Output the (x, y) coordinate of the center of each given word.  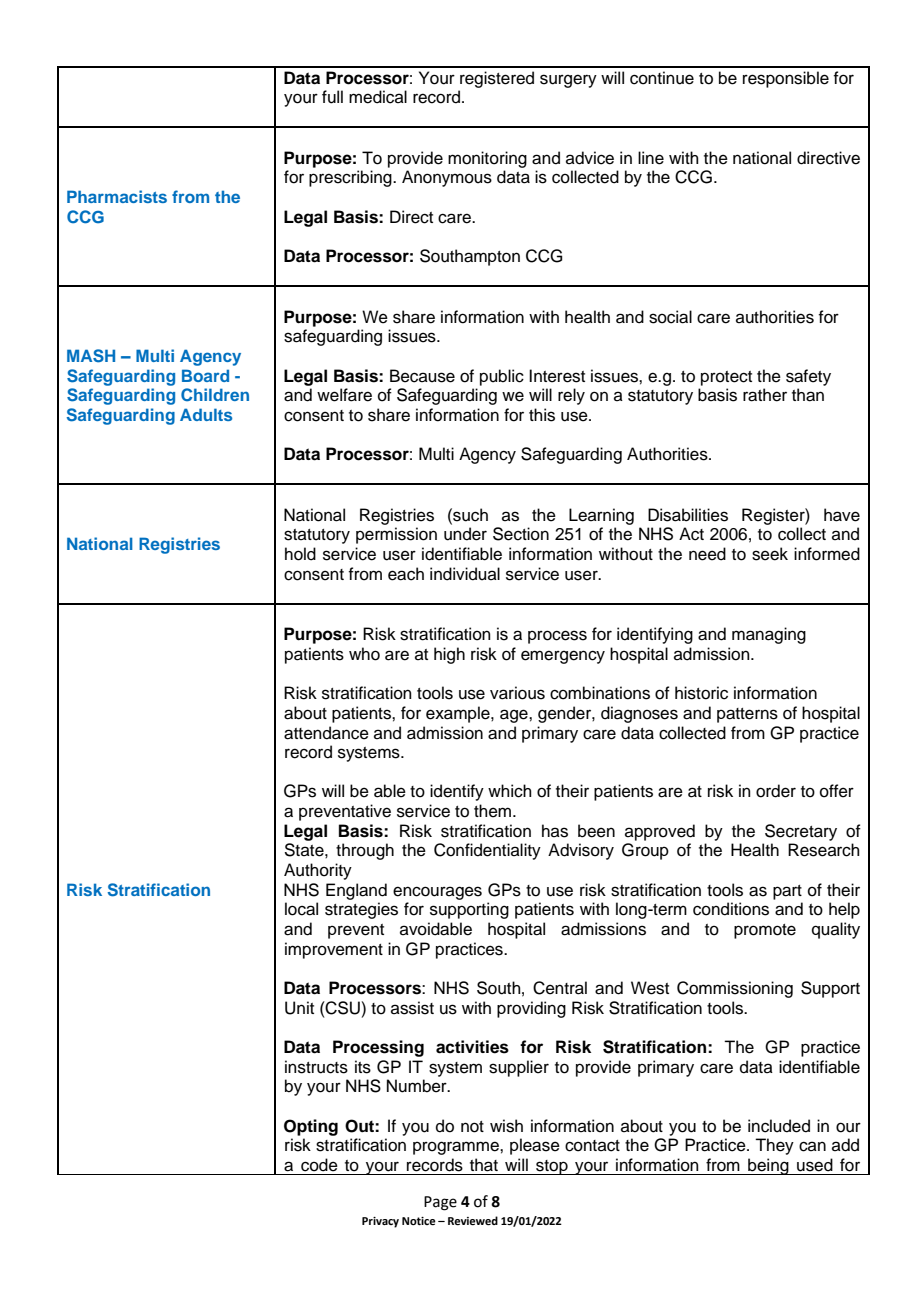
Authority (318, 871)
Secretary (801, 832)
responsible (786, 79)
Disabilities (688, 515)
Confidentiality (487, 851)
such (469, 515)
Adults (206, 414)
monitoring (487, 159)
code (319, 1165)
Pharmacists (117, 196)
